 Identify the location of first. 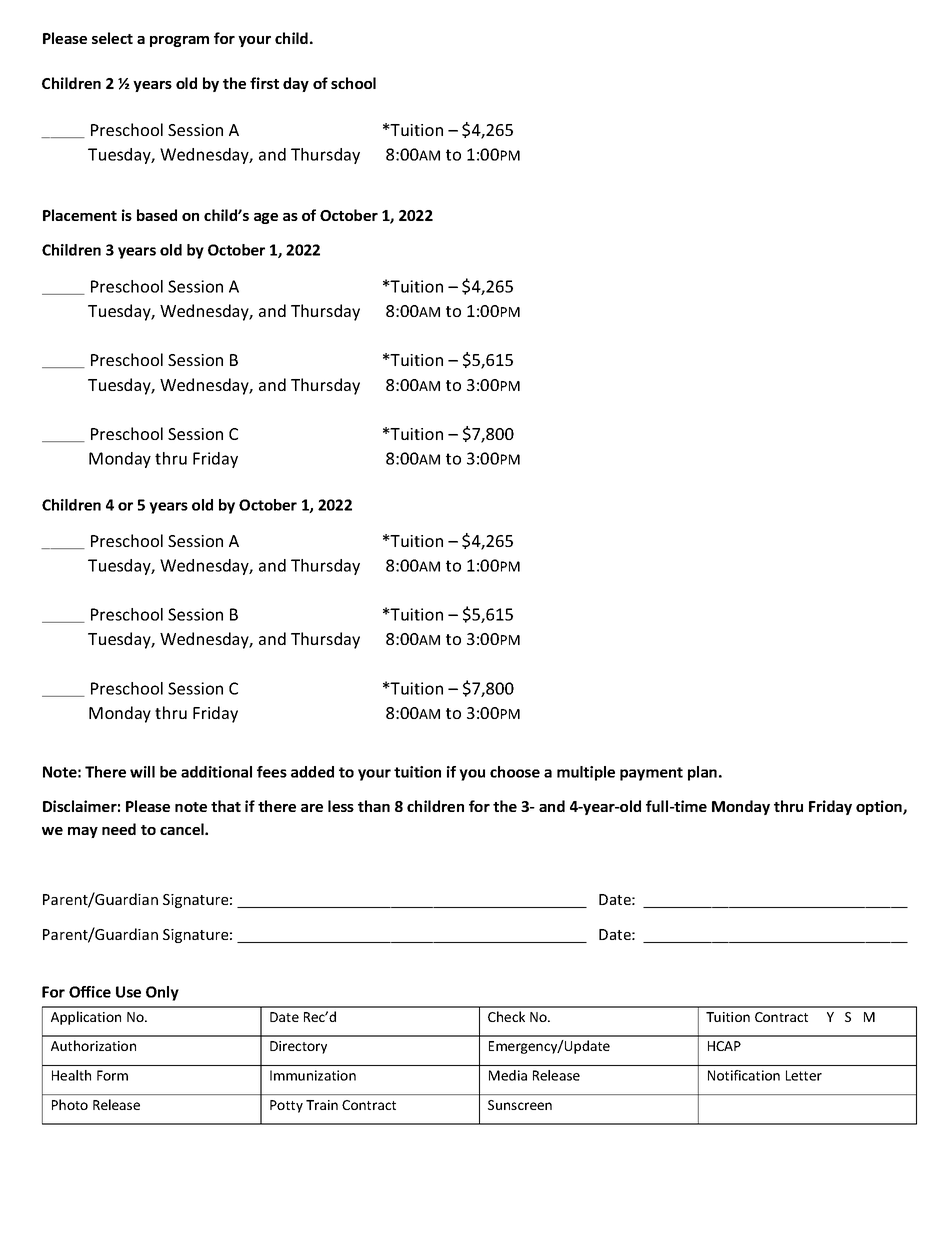
(264, 83).
